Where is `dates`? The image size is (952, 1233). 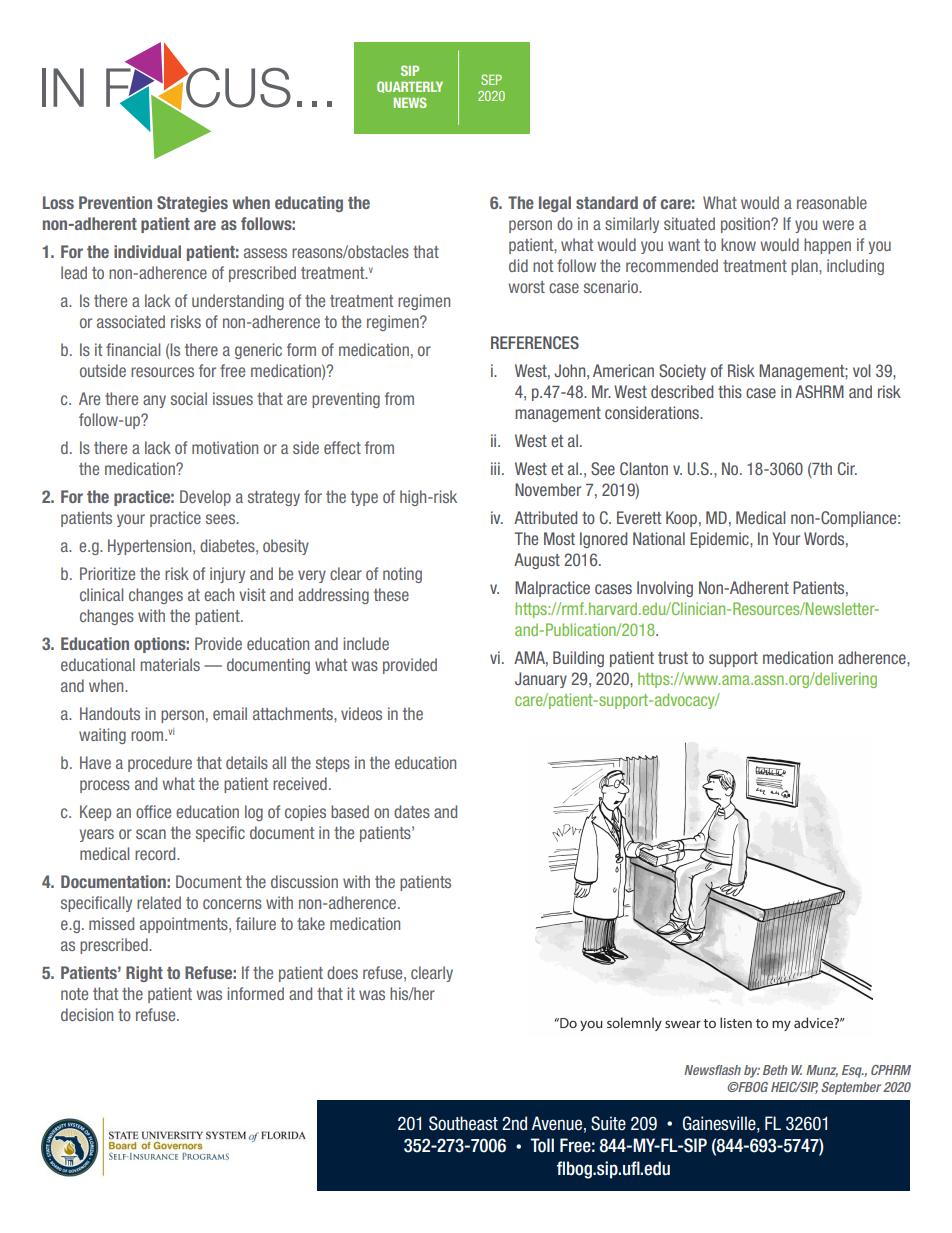 dates is located at coordinates (412, 811).
